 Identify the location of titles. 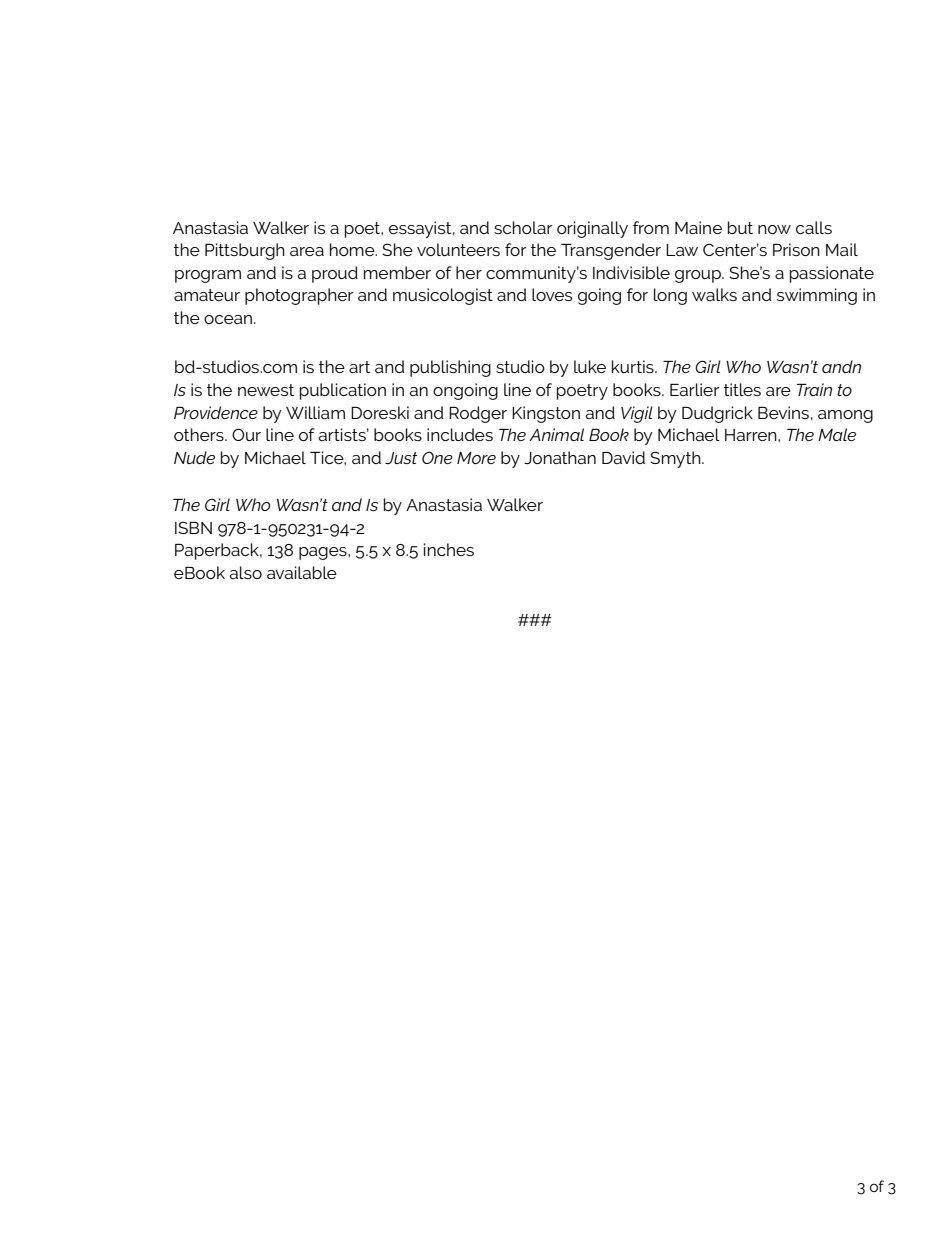
(742, 389).
